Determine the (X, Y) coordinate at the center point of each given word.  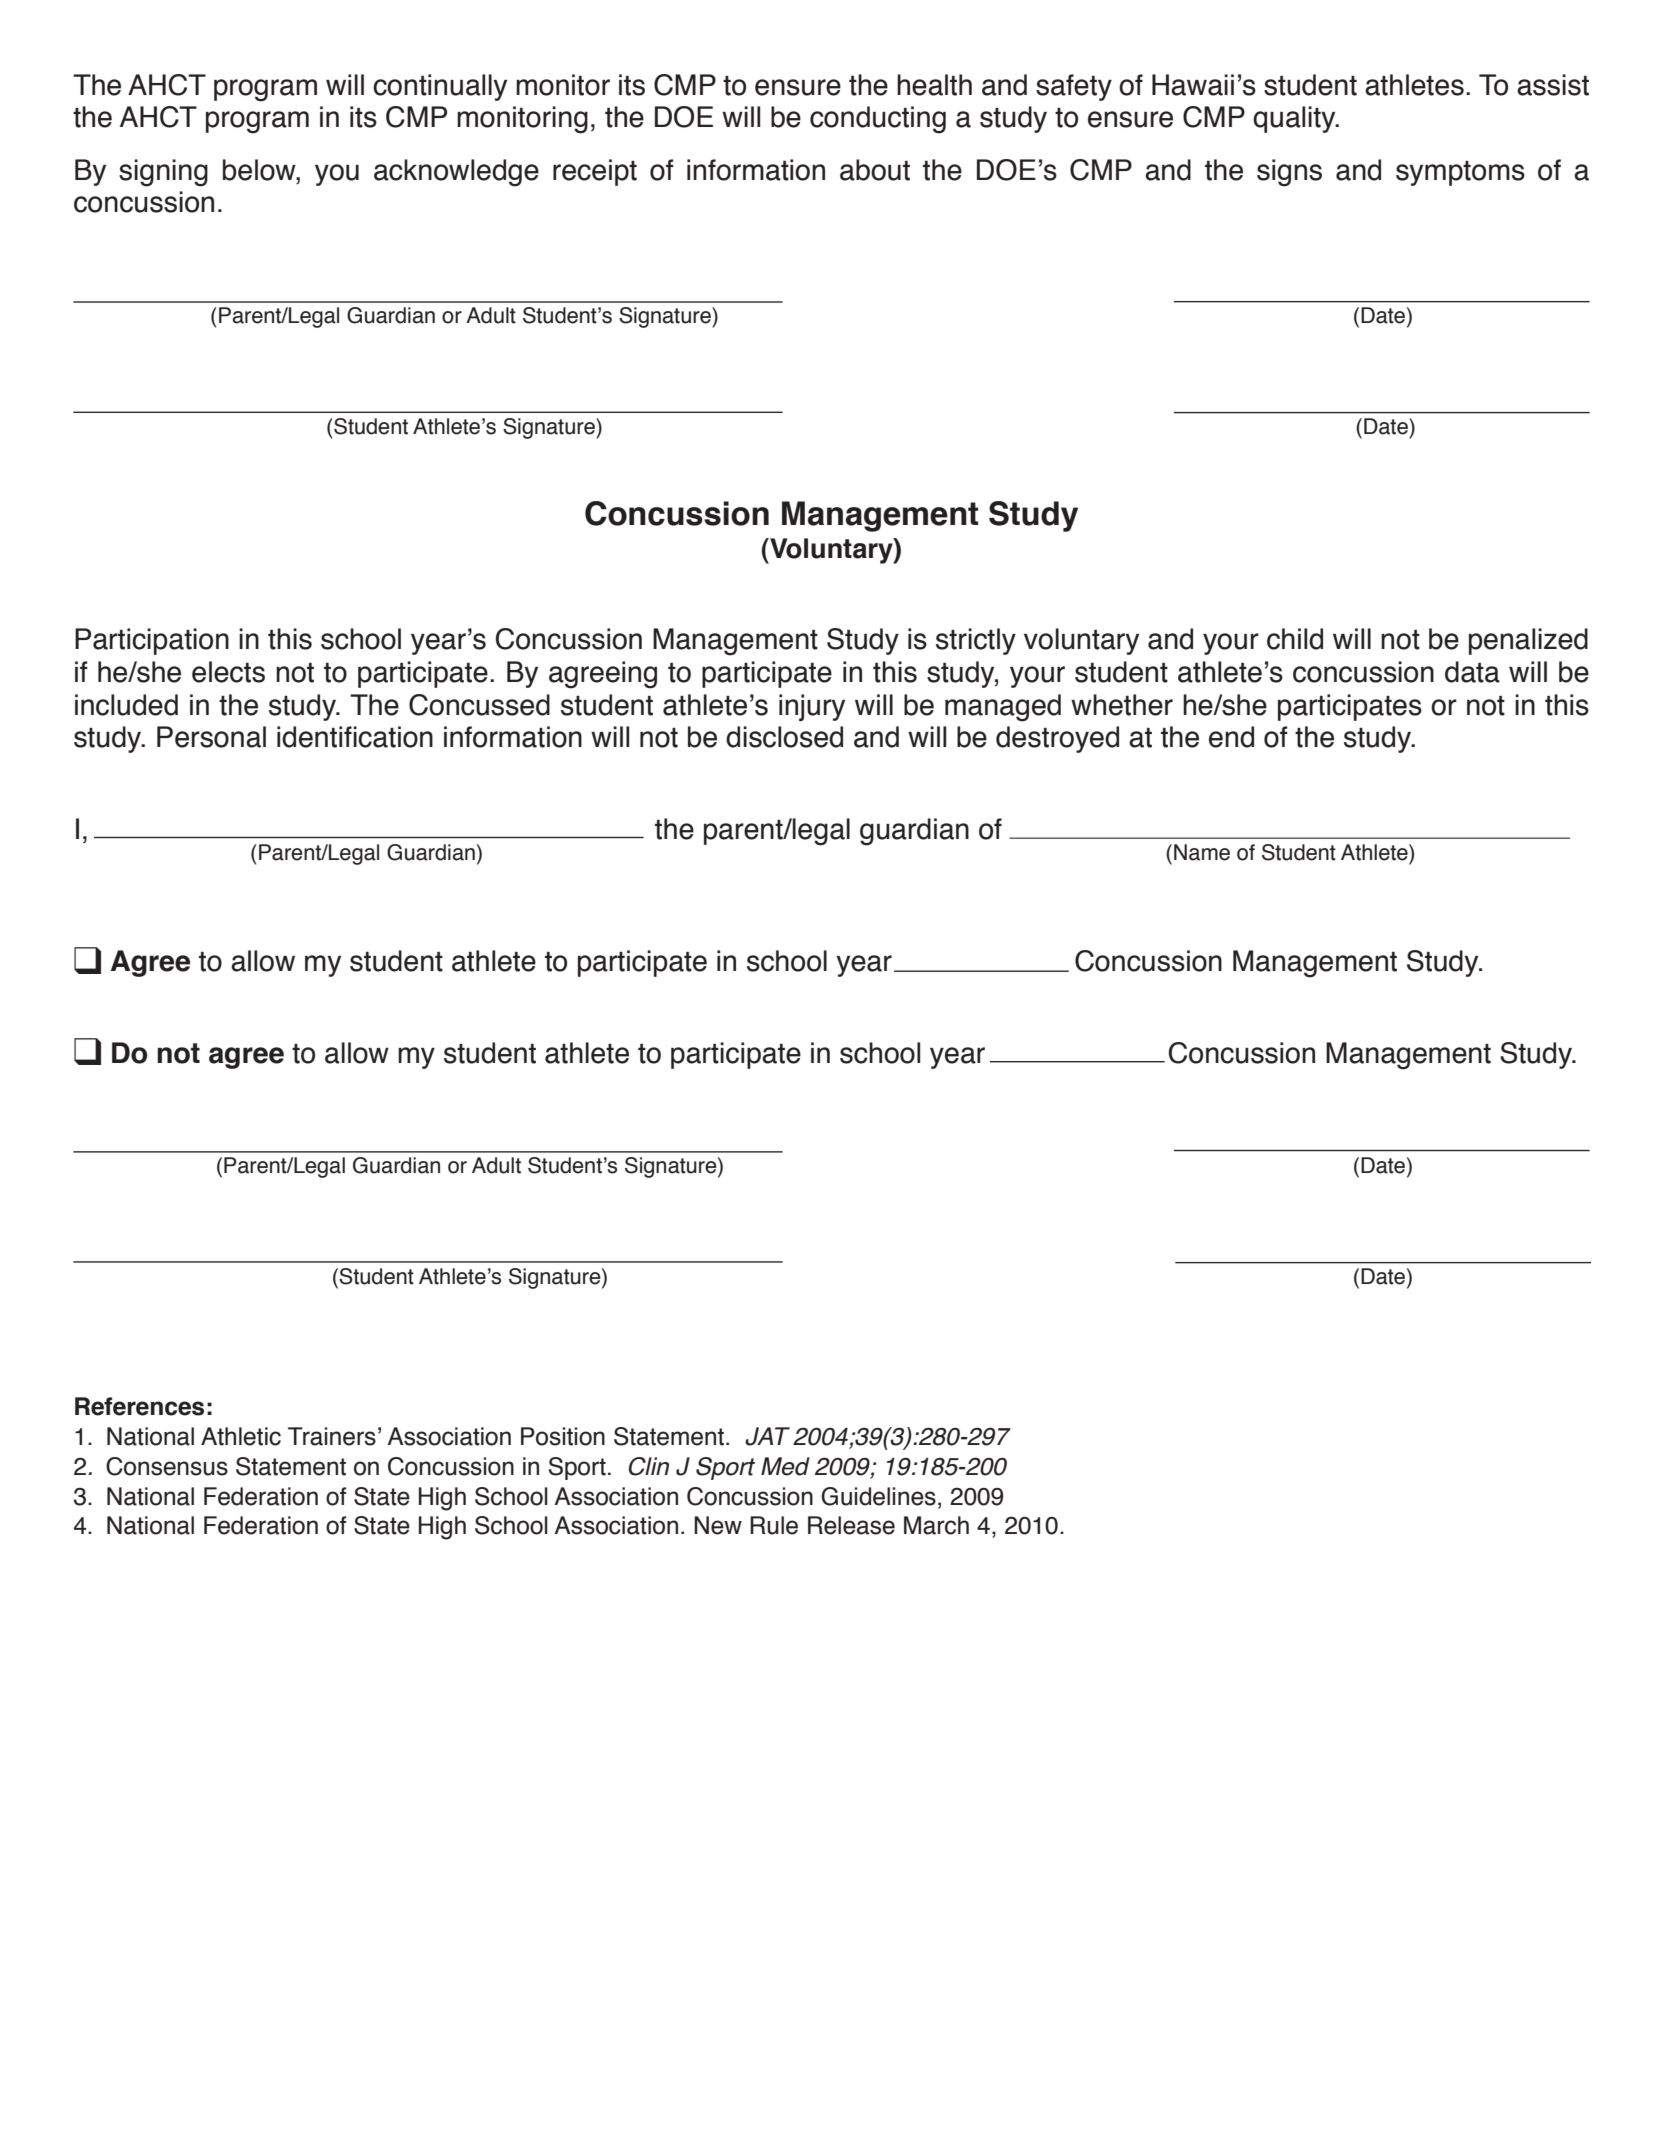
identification (355, 737)
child (1295, 639)
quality (1295, 119)
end (1231, 737)
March (936, 1525)
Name (1202, 852)
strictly (976, 641)
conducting (878, 120)
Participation (152, 641)
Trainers (332, 1436)
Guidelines (878, 1496)
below (260, 171)
